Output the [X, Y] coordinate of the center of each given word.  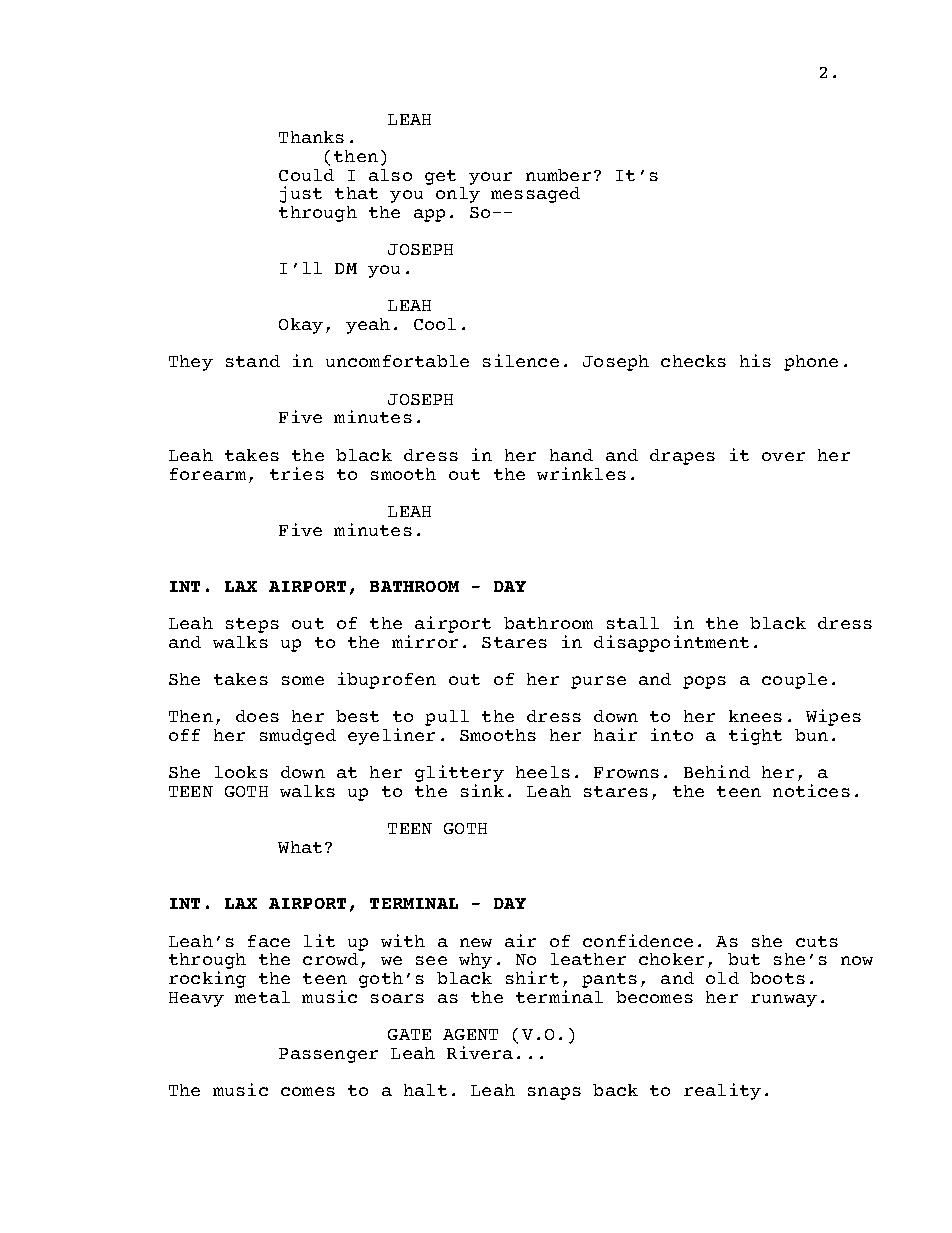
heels [543, 772]
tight [755, 736]
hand [571, 455]
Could [306, 175]
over [783, 456]
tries [297, 473]
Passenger [328, 1055]
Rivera [480, 1052]
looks [241, 772]
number [558, 175]
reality [722, 1091]
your [490, 178]
